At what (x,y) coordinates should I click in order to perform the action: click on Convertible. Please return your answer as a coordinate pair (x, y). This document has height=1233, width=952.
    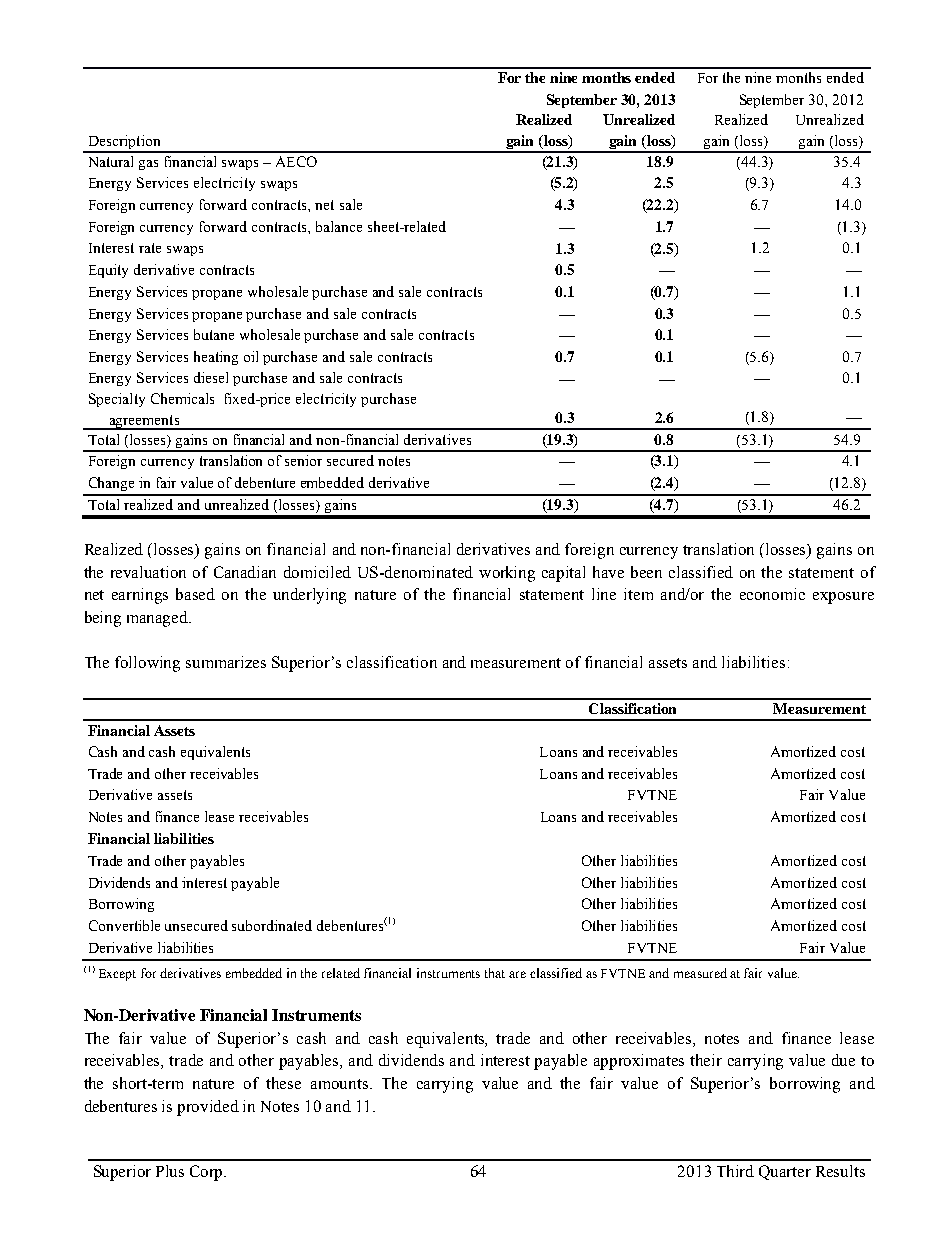
    Looking at the image, I should click on (124, 925).
